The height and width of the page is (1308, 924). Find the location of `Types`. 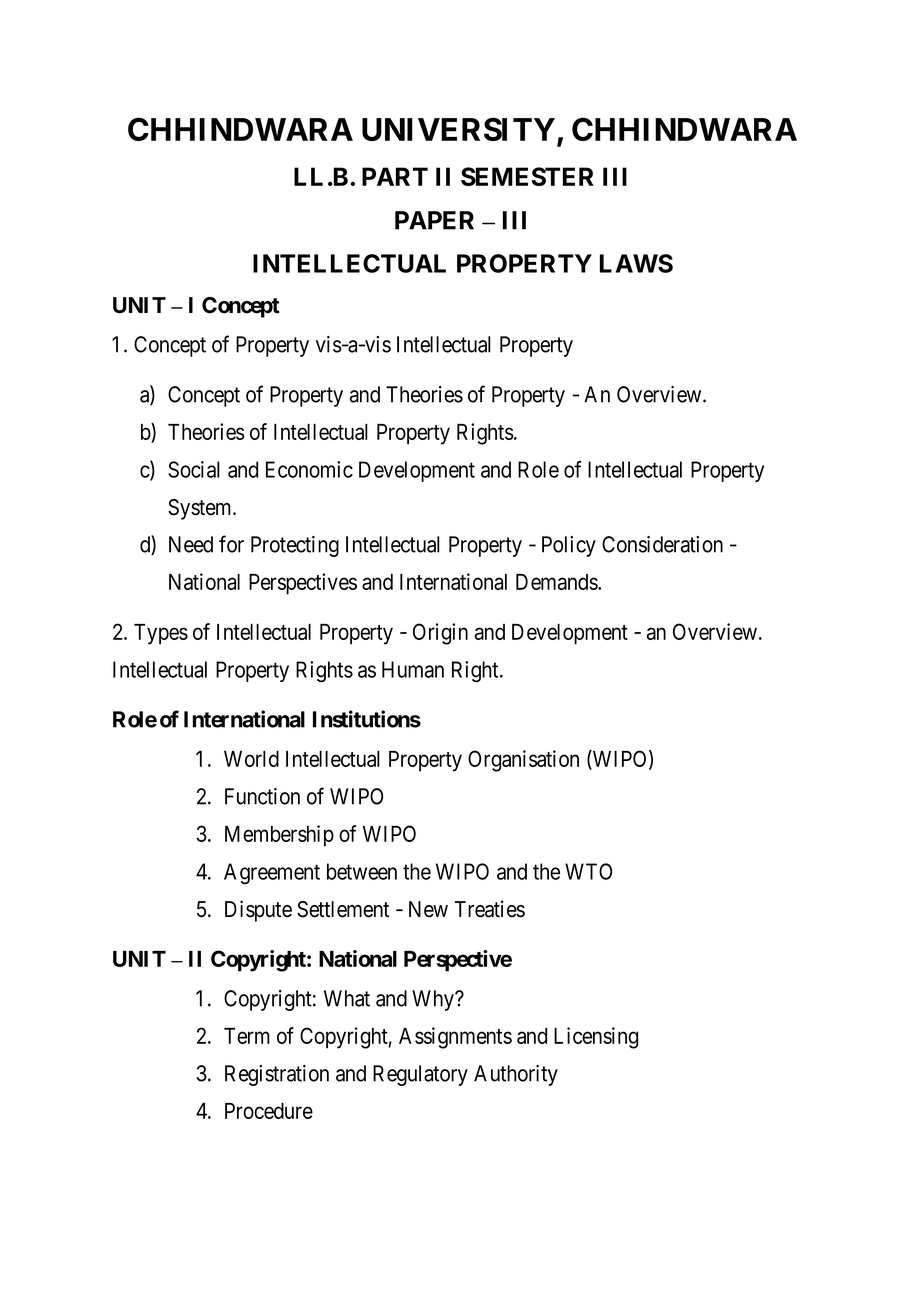

Types is located at coordinates (161, 634).
